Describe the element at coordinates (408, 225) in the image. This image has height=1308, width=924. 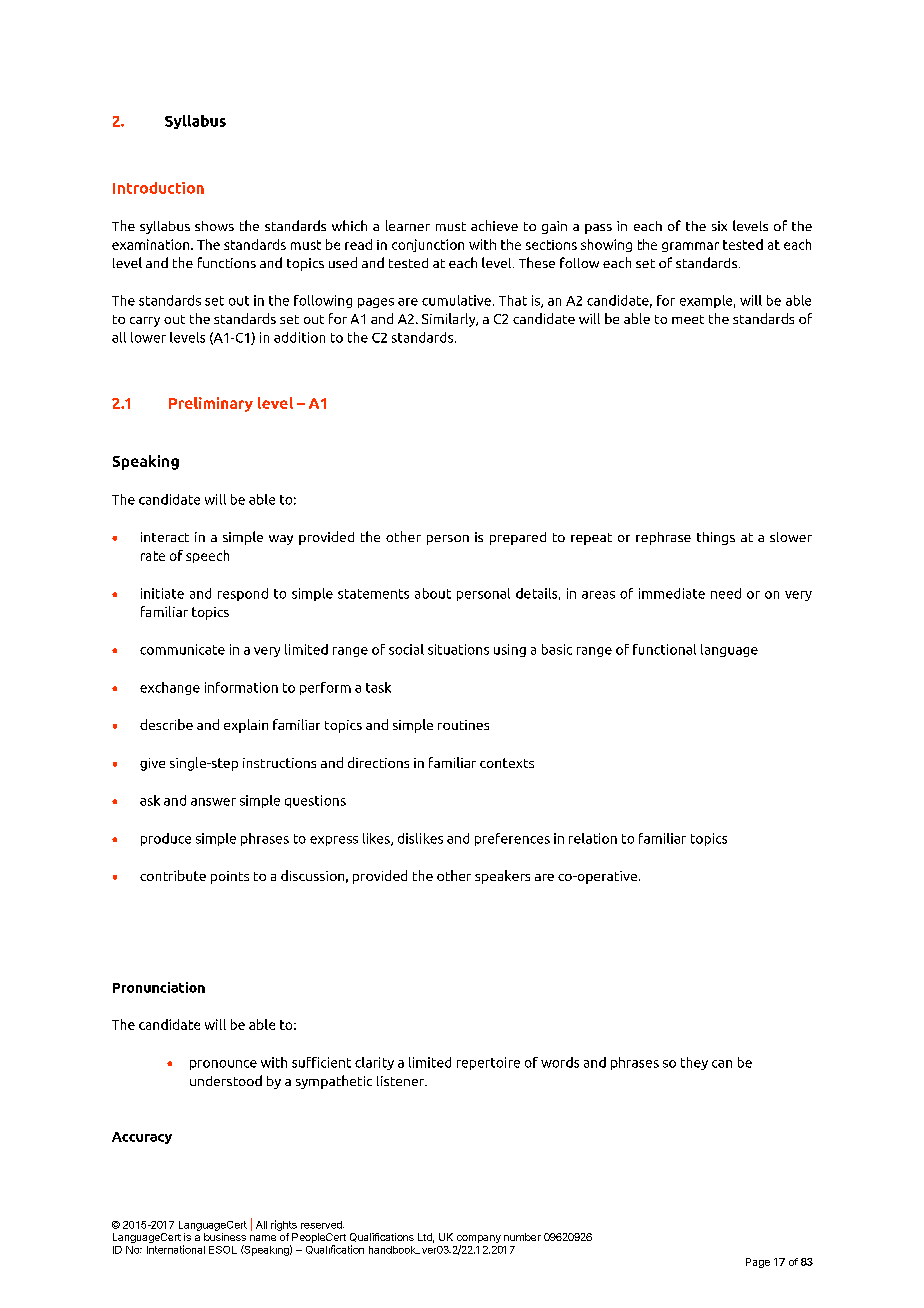
I see `learner` at that location.
